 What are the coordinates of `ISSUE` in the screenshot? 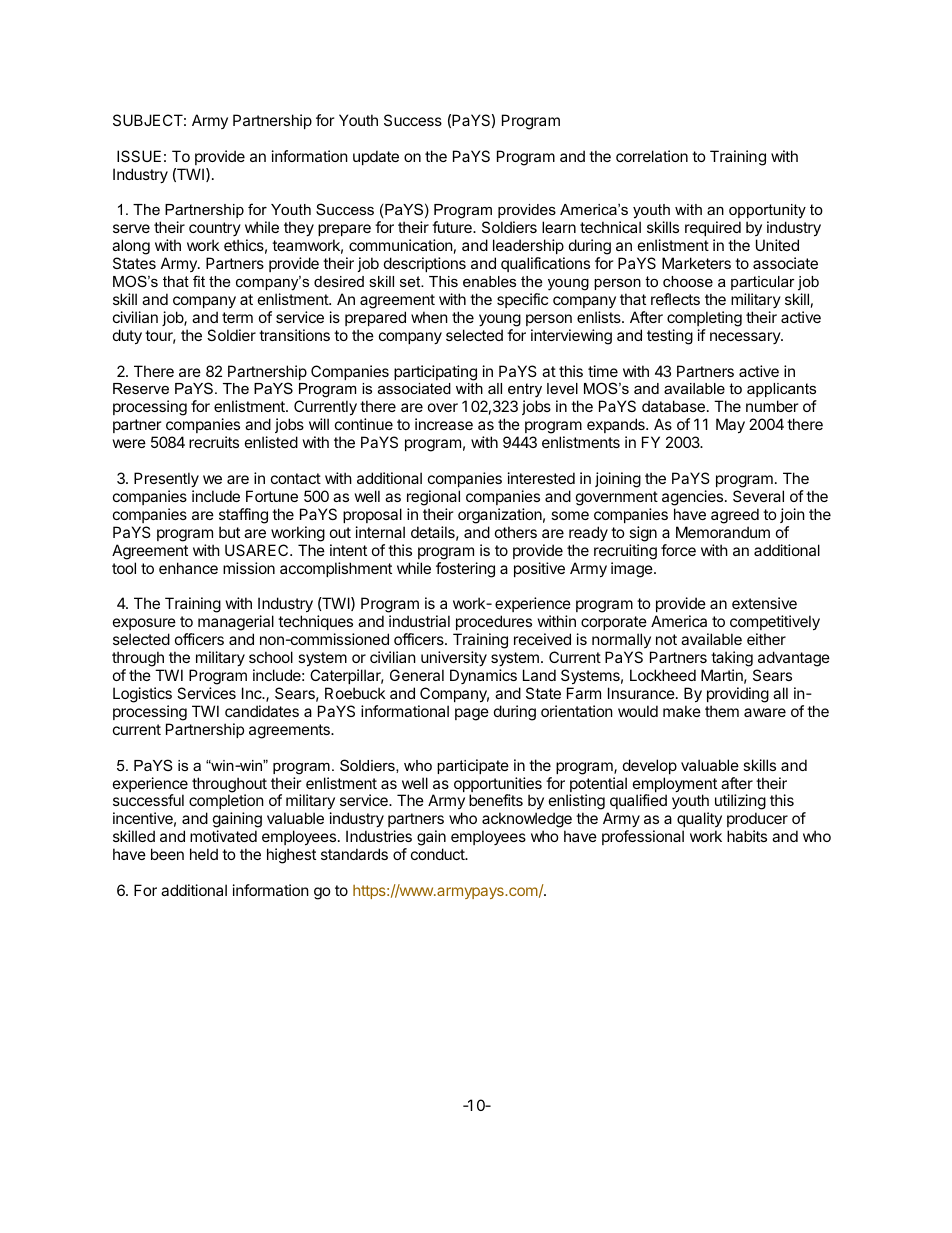 It's located at (139, 156).
